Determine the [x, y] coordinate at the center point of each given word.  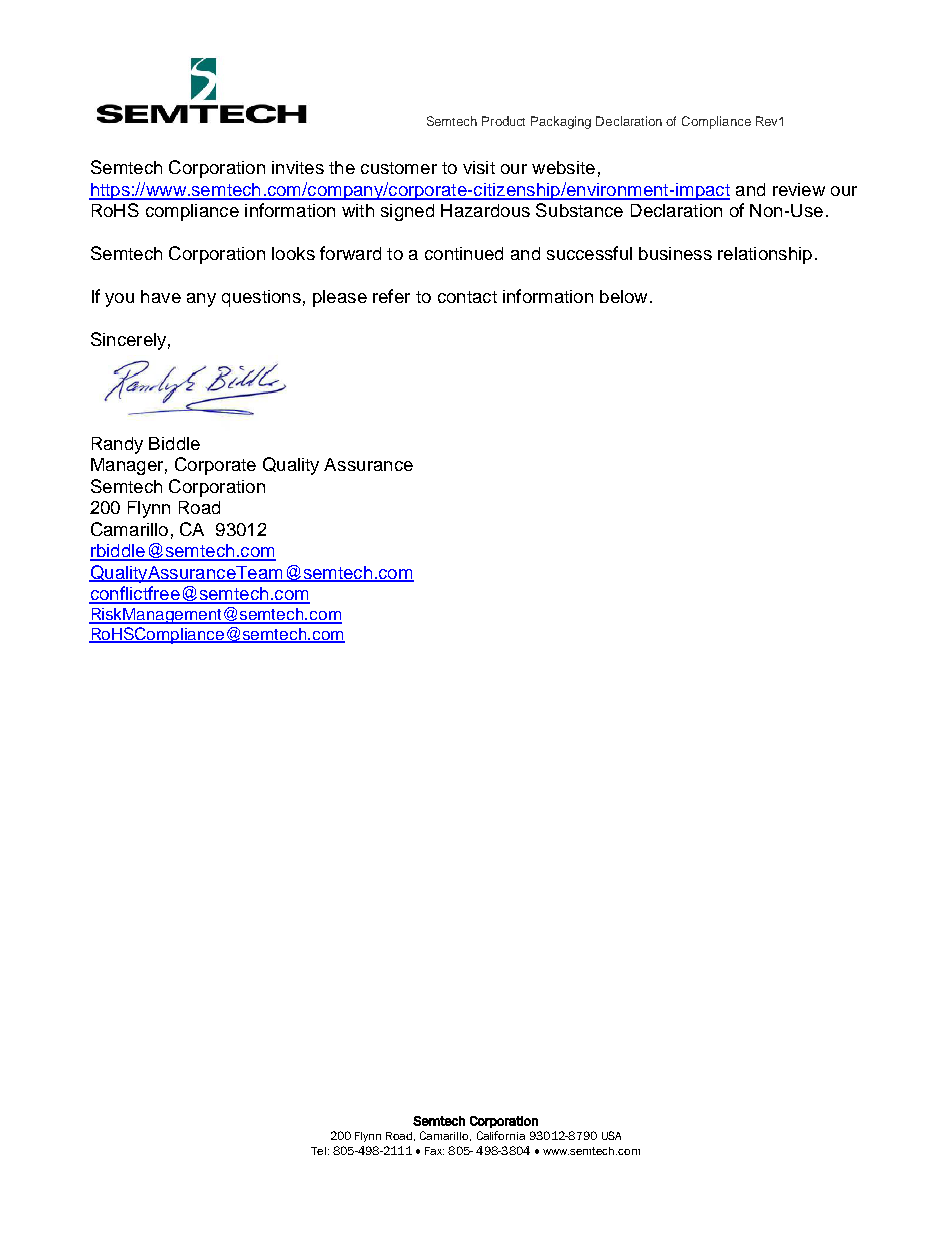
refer [391, 296]
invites [298, 167]
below [623, 296]
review [799, 189]
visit [479, 167]
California [501, 1135]
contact [467, 297]
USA [611, 1135]
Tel [318, 1151]
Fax [434, 1151]
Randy [117, 445]
